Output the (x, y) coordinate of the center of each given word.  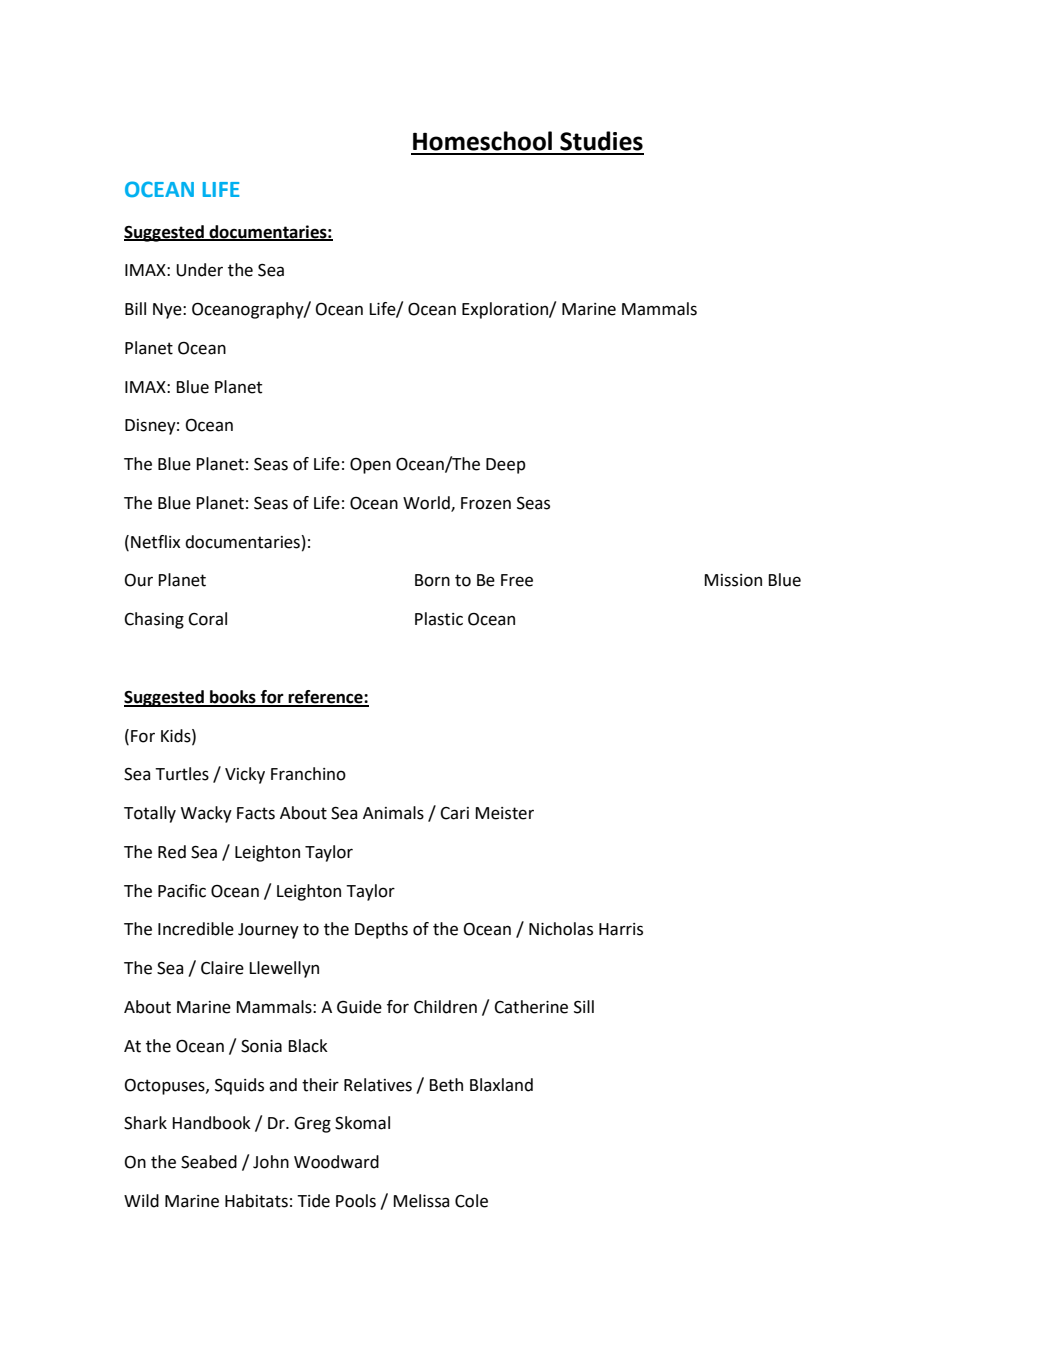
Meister (504, 813)
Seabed (209, 1162)
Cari (454, 813)
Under (199, 270)
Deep (506, 466)
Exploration (506, 310)
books (233, 698)
